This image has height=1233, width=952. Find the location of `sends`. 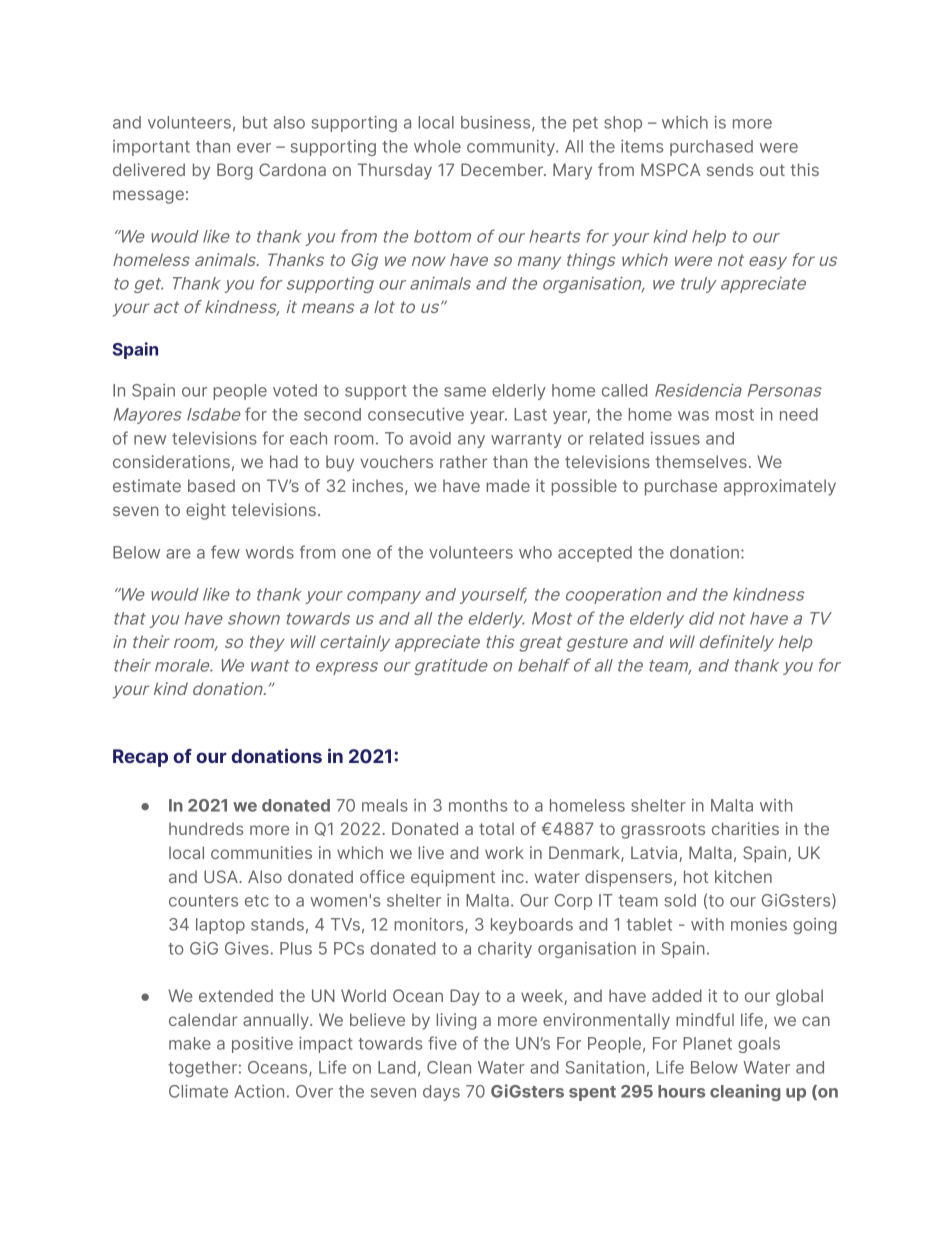

sends is located at coordinates (730, 169).
